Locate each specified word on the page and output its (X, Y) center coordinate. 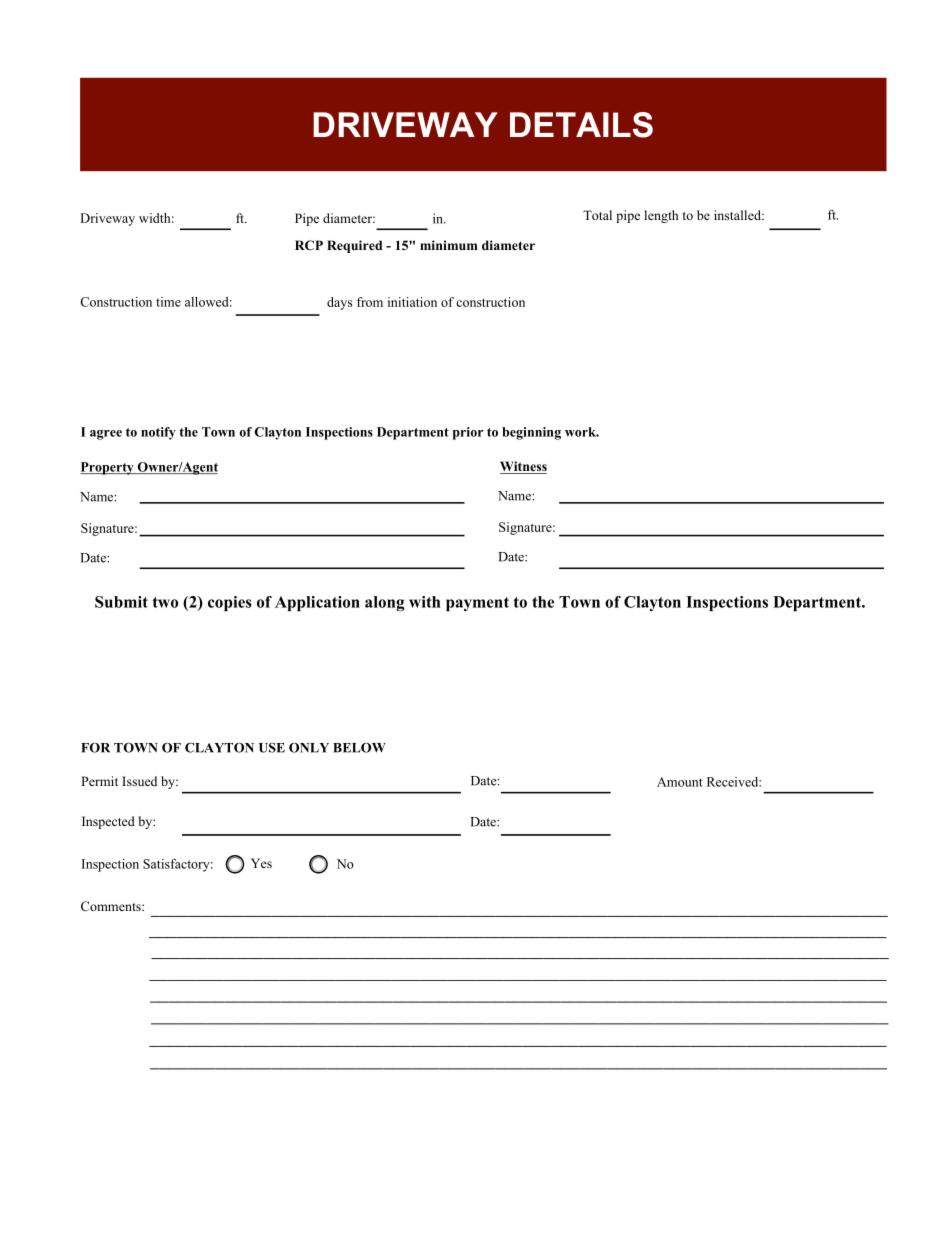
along (384, 603)
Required (354, 246)
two (165, 602)
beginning (531, 433)
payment (477, 604)
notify (158, 433)
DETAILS (581, 125)
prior (468, 433)
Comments (112, 906)
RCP (309, 245)
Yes (261, 863)
